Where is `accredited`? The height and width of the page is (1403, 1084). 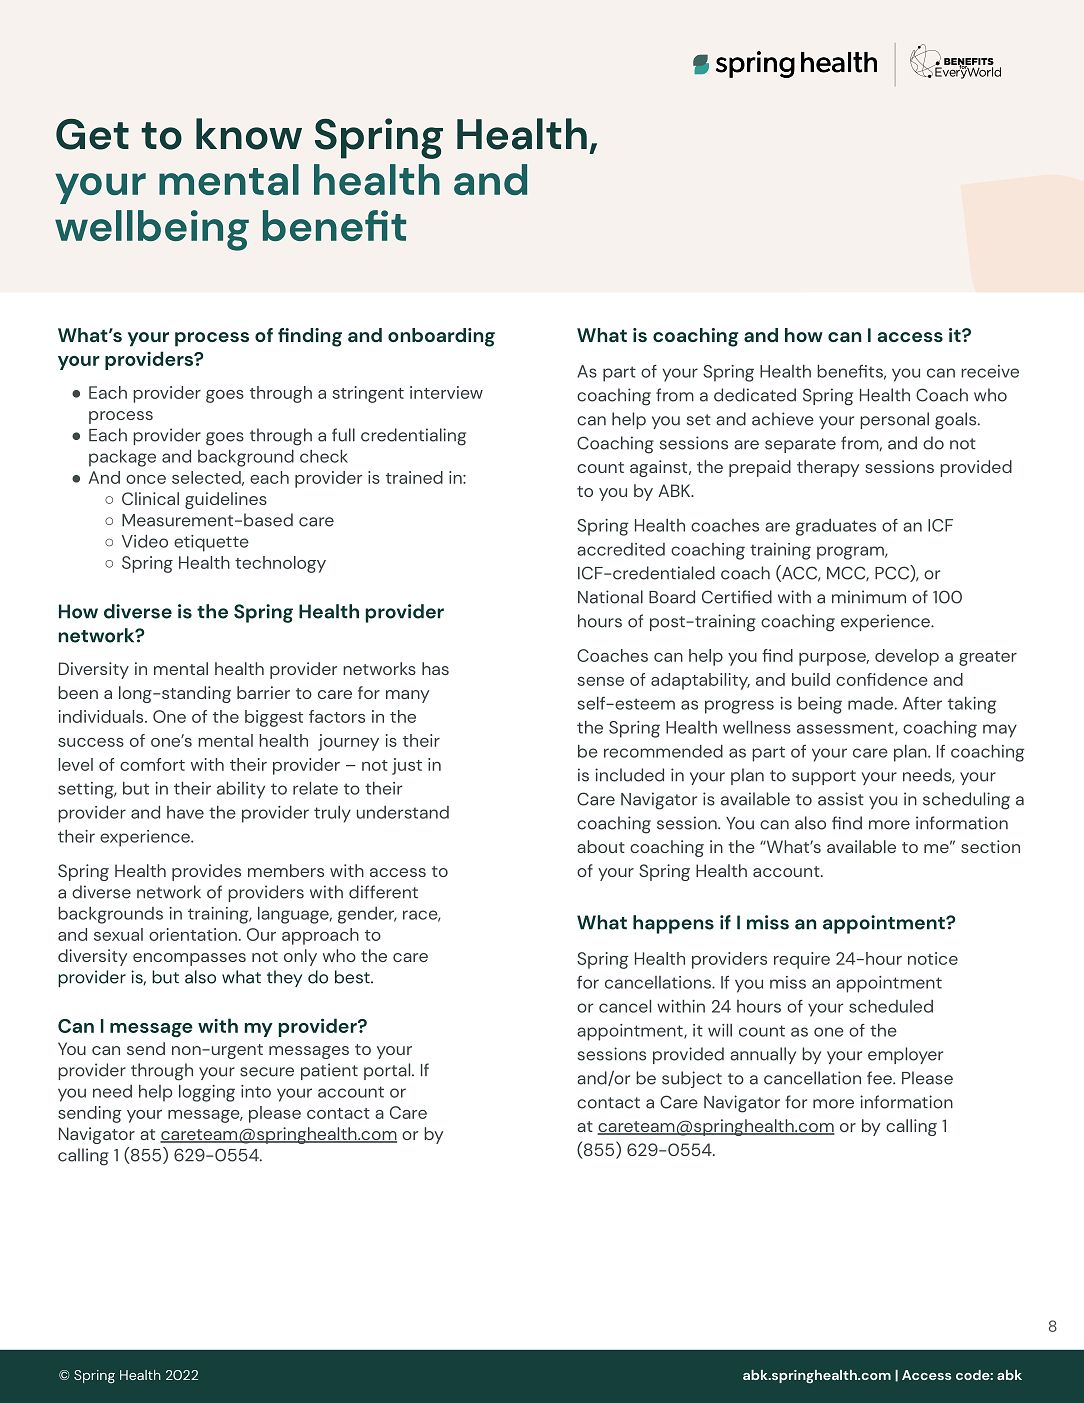
accredited is located at coordinates (621, 549).
